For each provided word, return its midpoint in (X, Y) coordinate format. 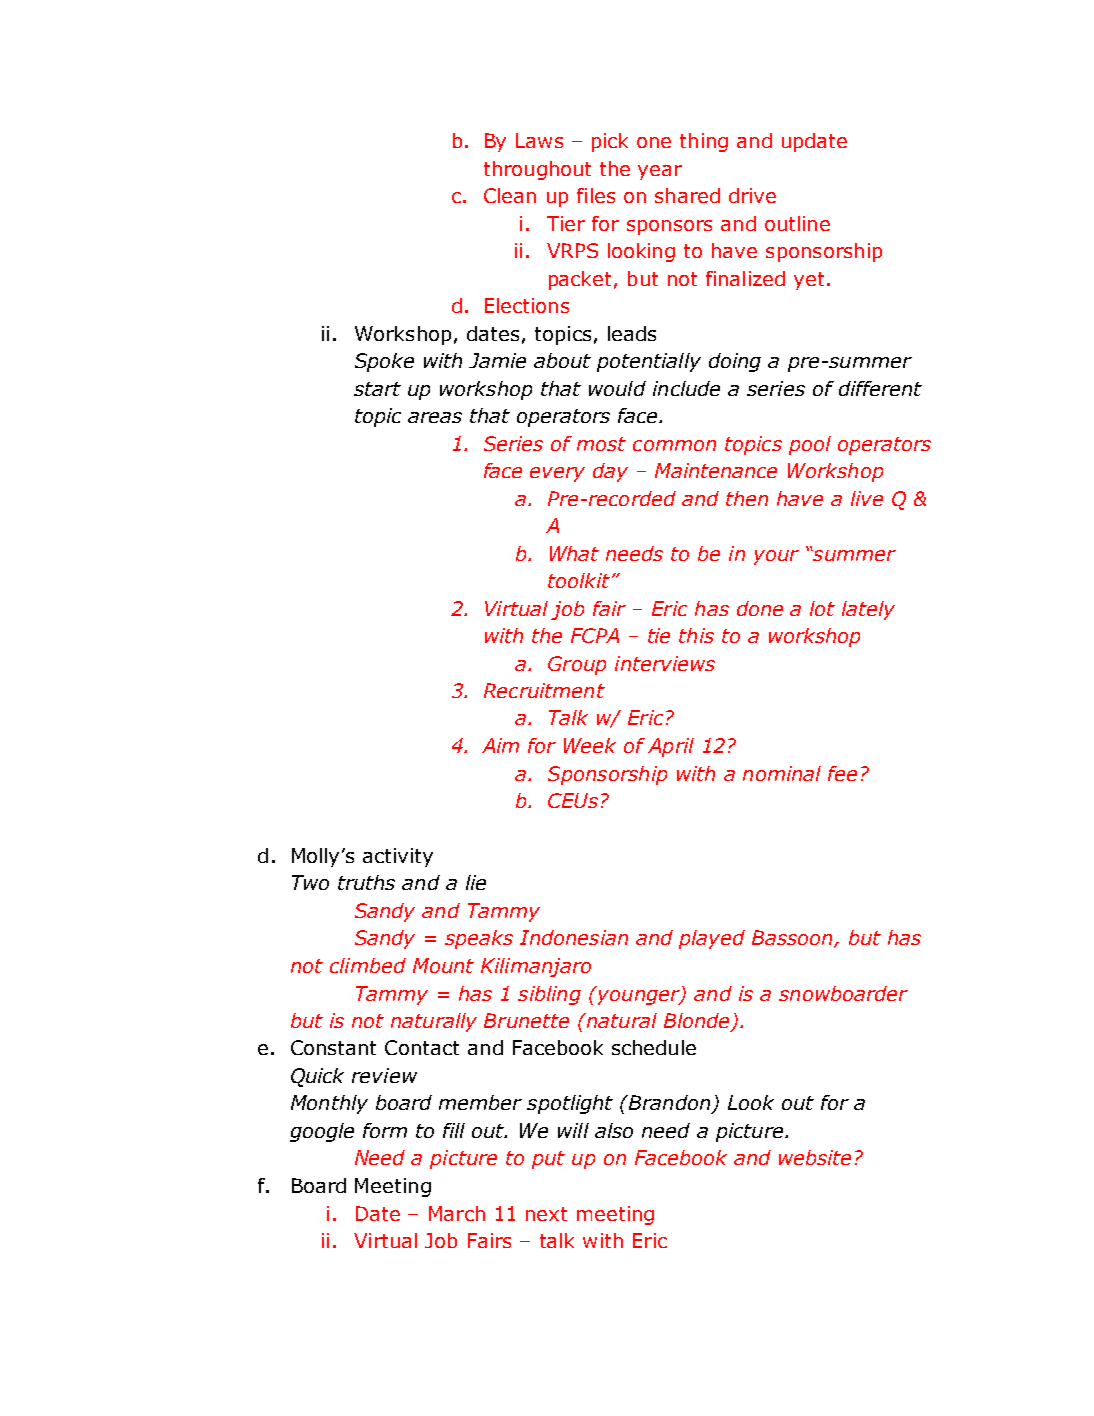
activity (398, 857)
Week (590, 745)
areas (435, 417)
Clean (510, 195)
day (610, 472)
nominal (782, 773)
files (596, 195)
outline (797, 223)
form (385, 1130)
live (867, 498)
